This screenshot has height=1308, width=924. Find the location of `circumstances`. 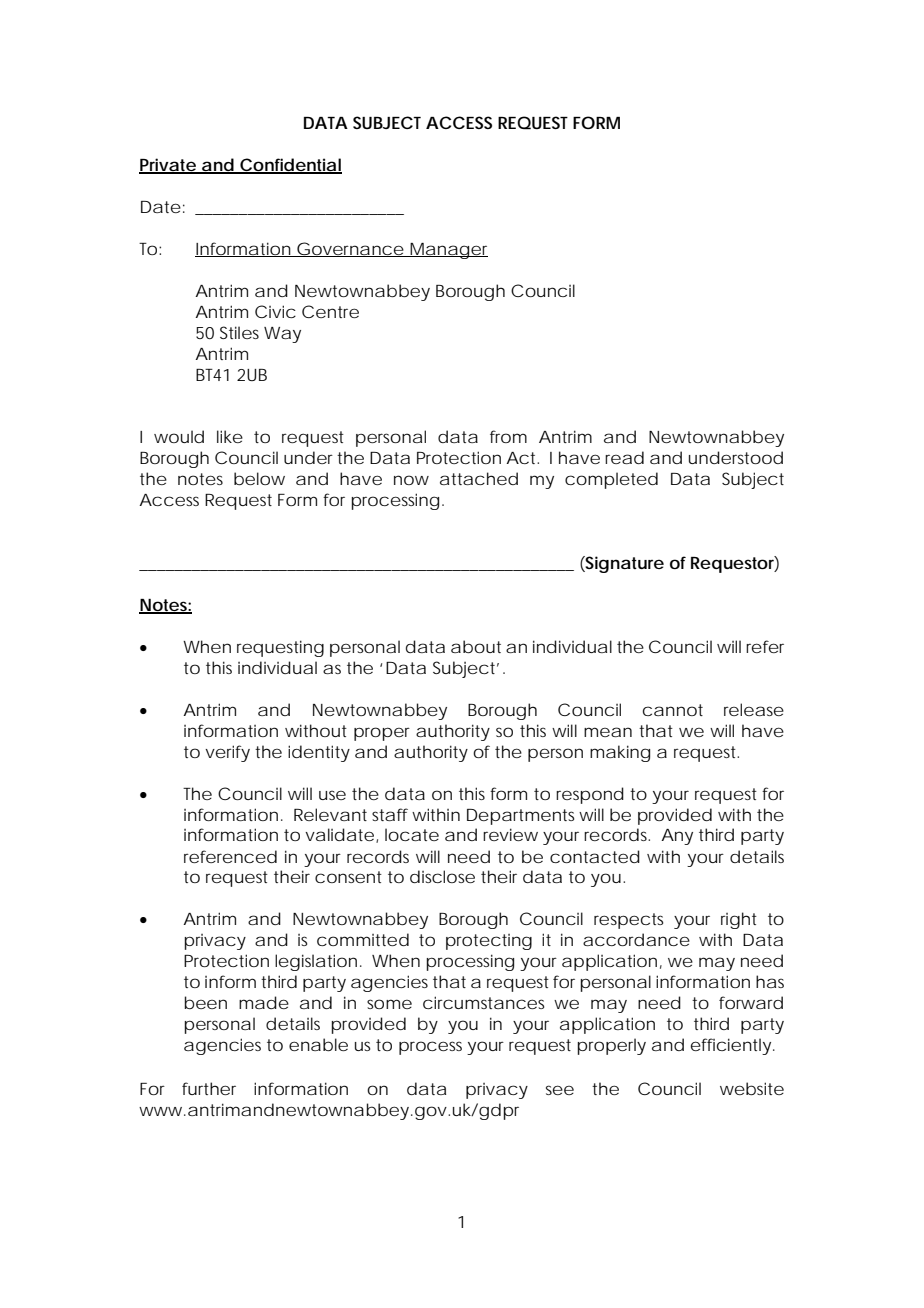

circumstances is located at coordinates (483, 1002).
